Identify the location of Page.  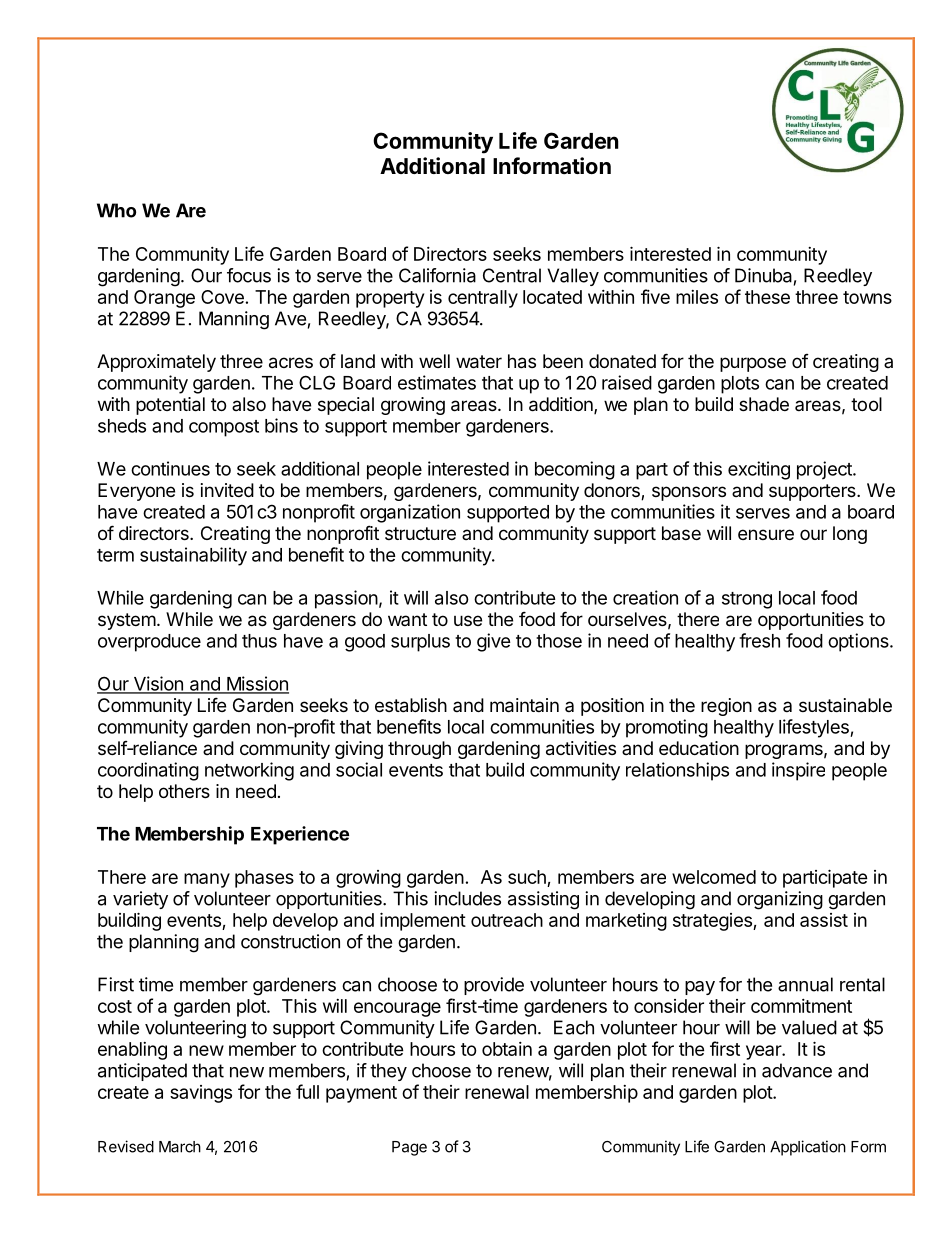
(409, 1148).
